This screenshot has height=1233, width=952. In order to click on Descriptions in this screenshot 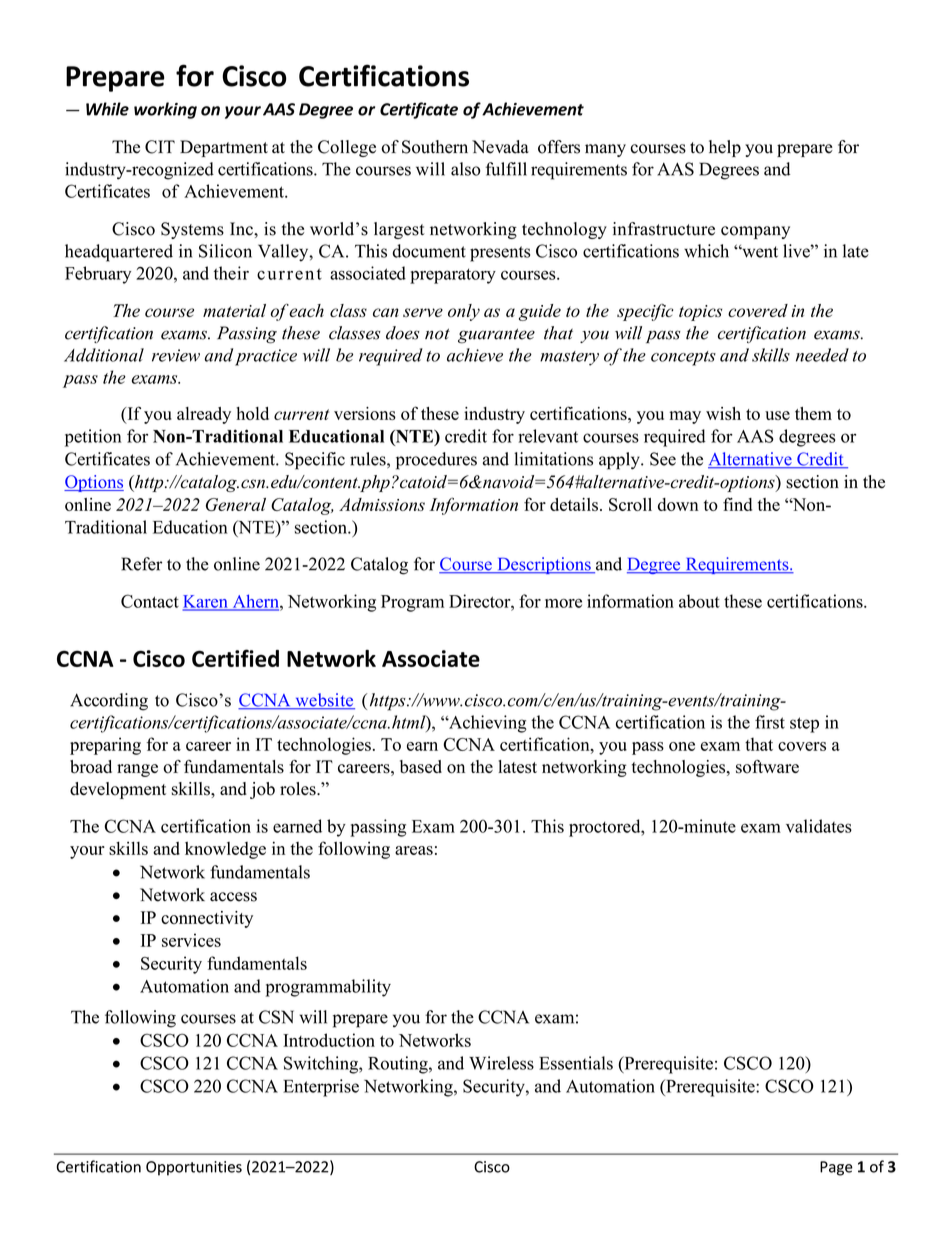, I will do `click(544, 565)`.
